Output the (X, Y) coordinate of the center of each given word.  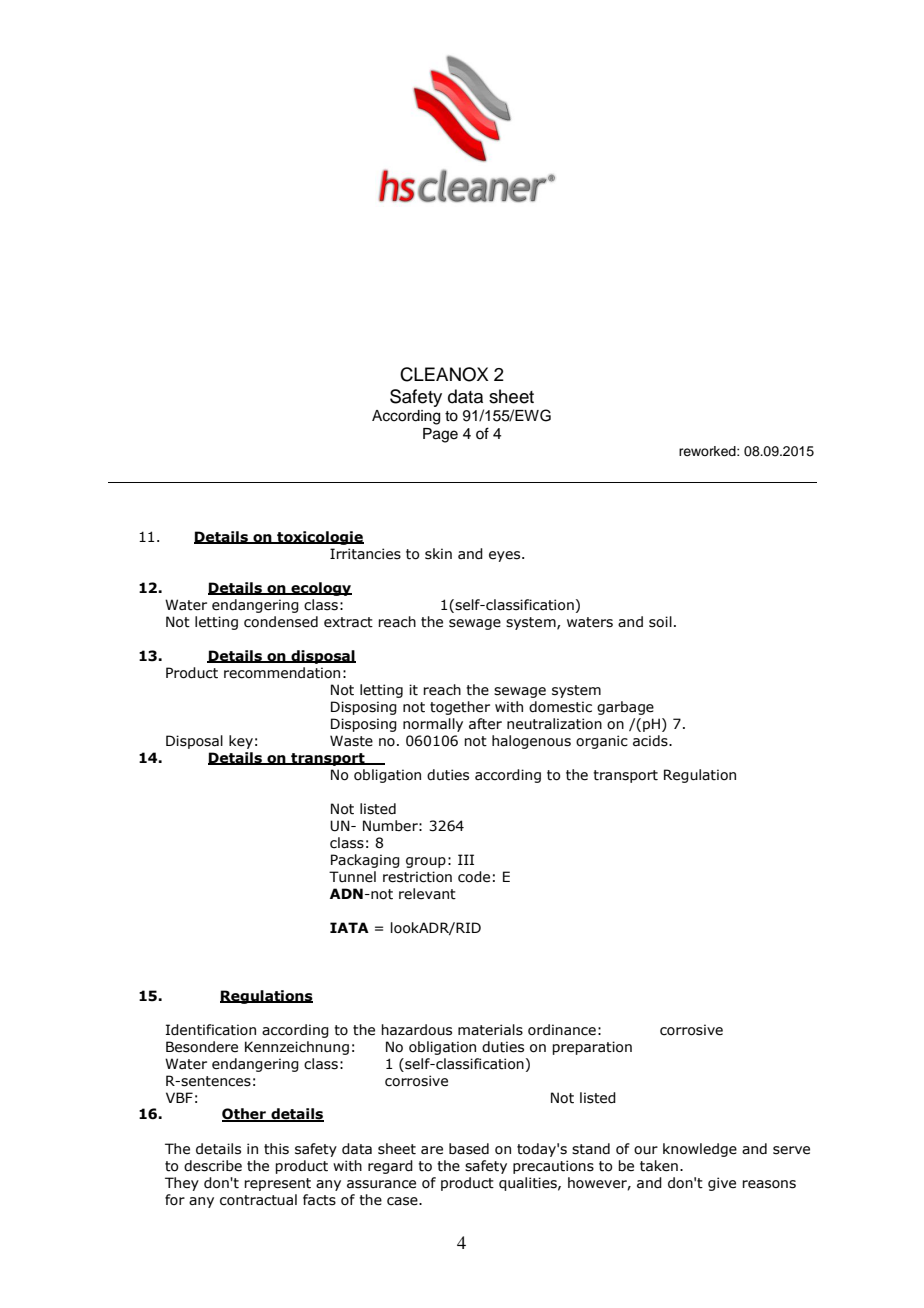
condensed (281, 622)
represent (277, 1184)
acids (651, 741)
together (460, 708)
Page (440, 435)
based (469, 1149)
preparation (592, 1048)
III (466, 859)
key (241, 742)
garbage (625, 708)
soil (660, 622)
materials (490, 1030)
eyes (506, 556)
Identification (211, 1030)
